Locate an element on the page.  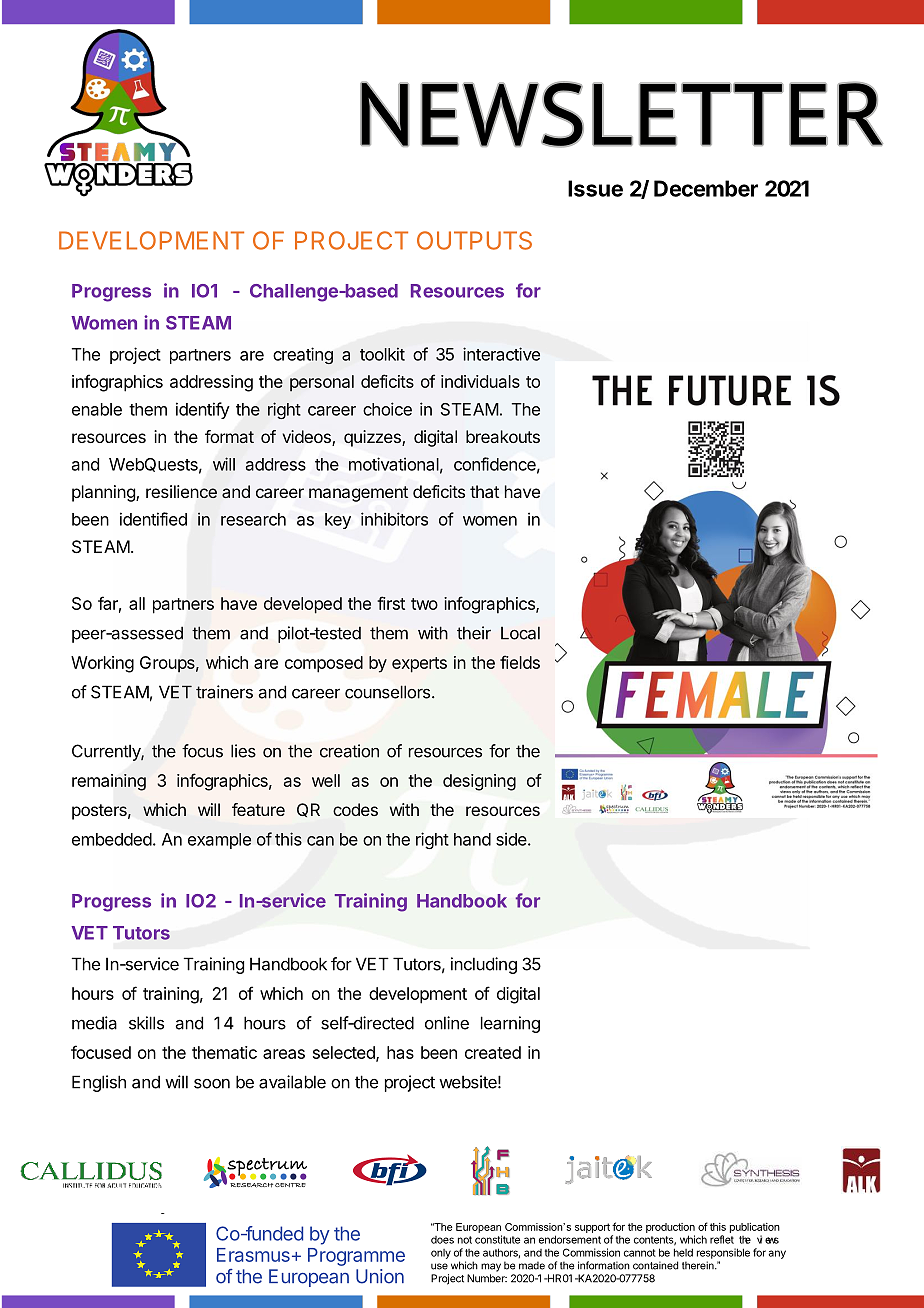
learning is located at coordinates (510, 1024).
